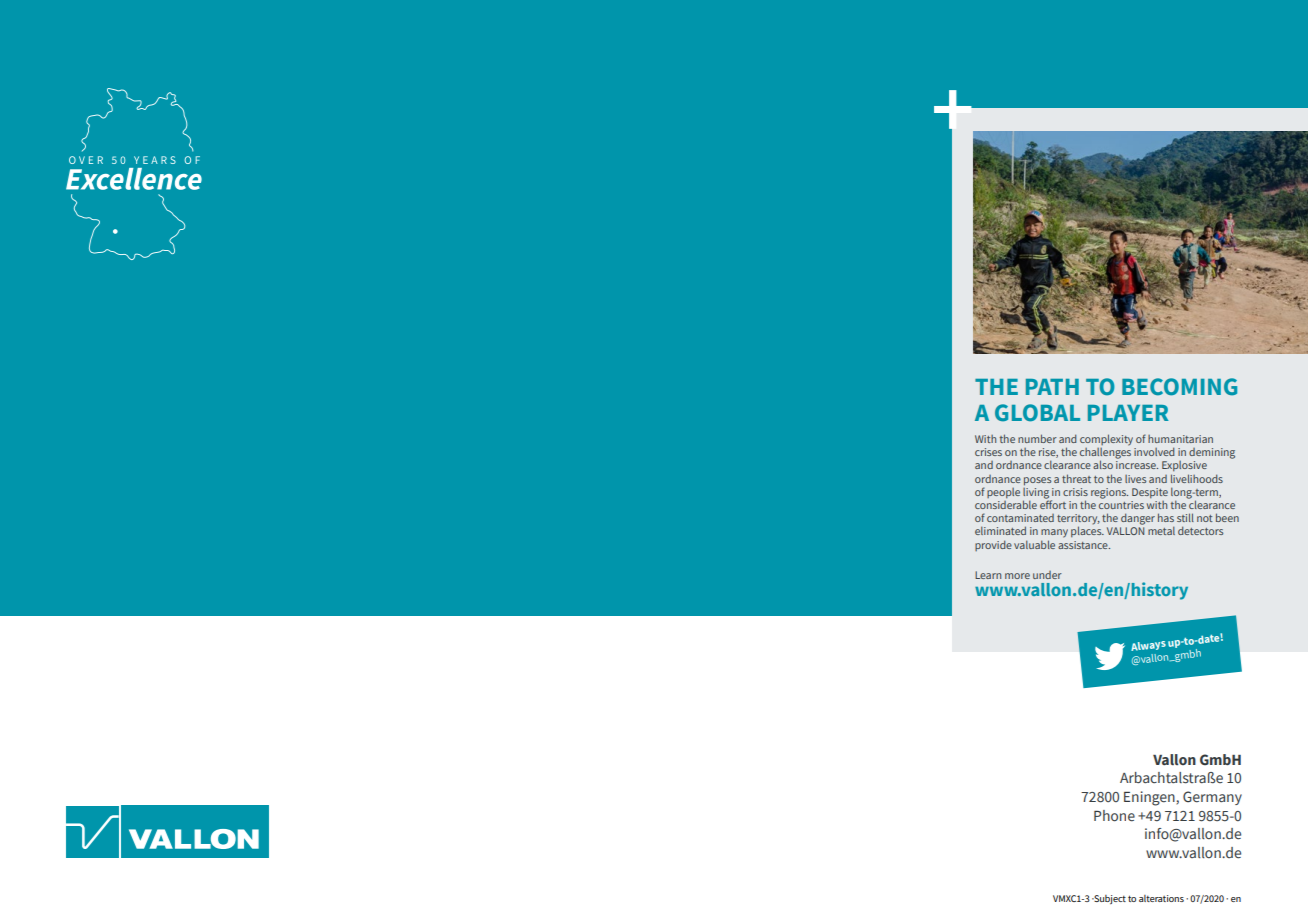 This image has width=1308, height=924. Describe the element at coordinates (1204, 518) in the image. I see `not` at that location.
